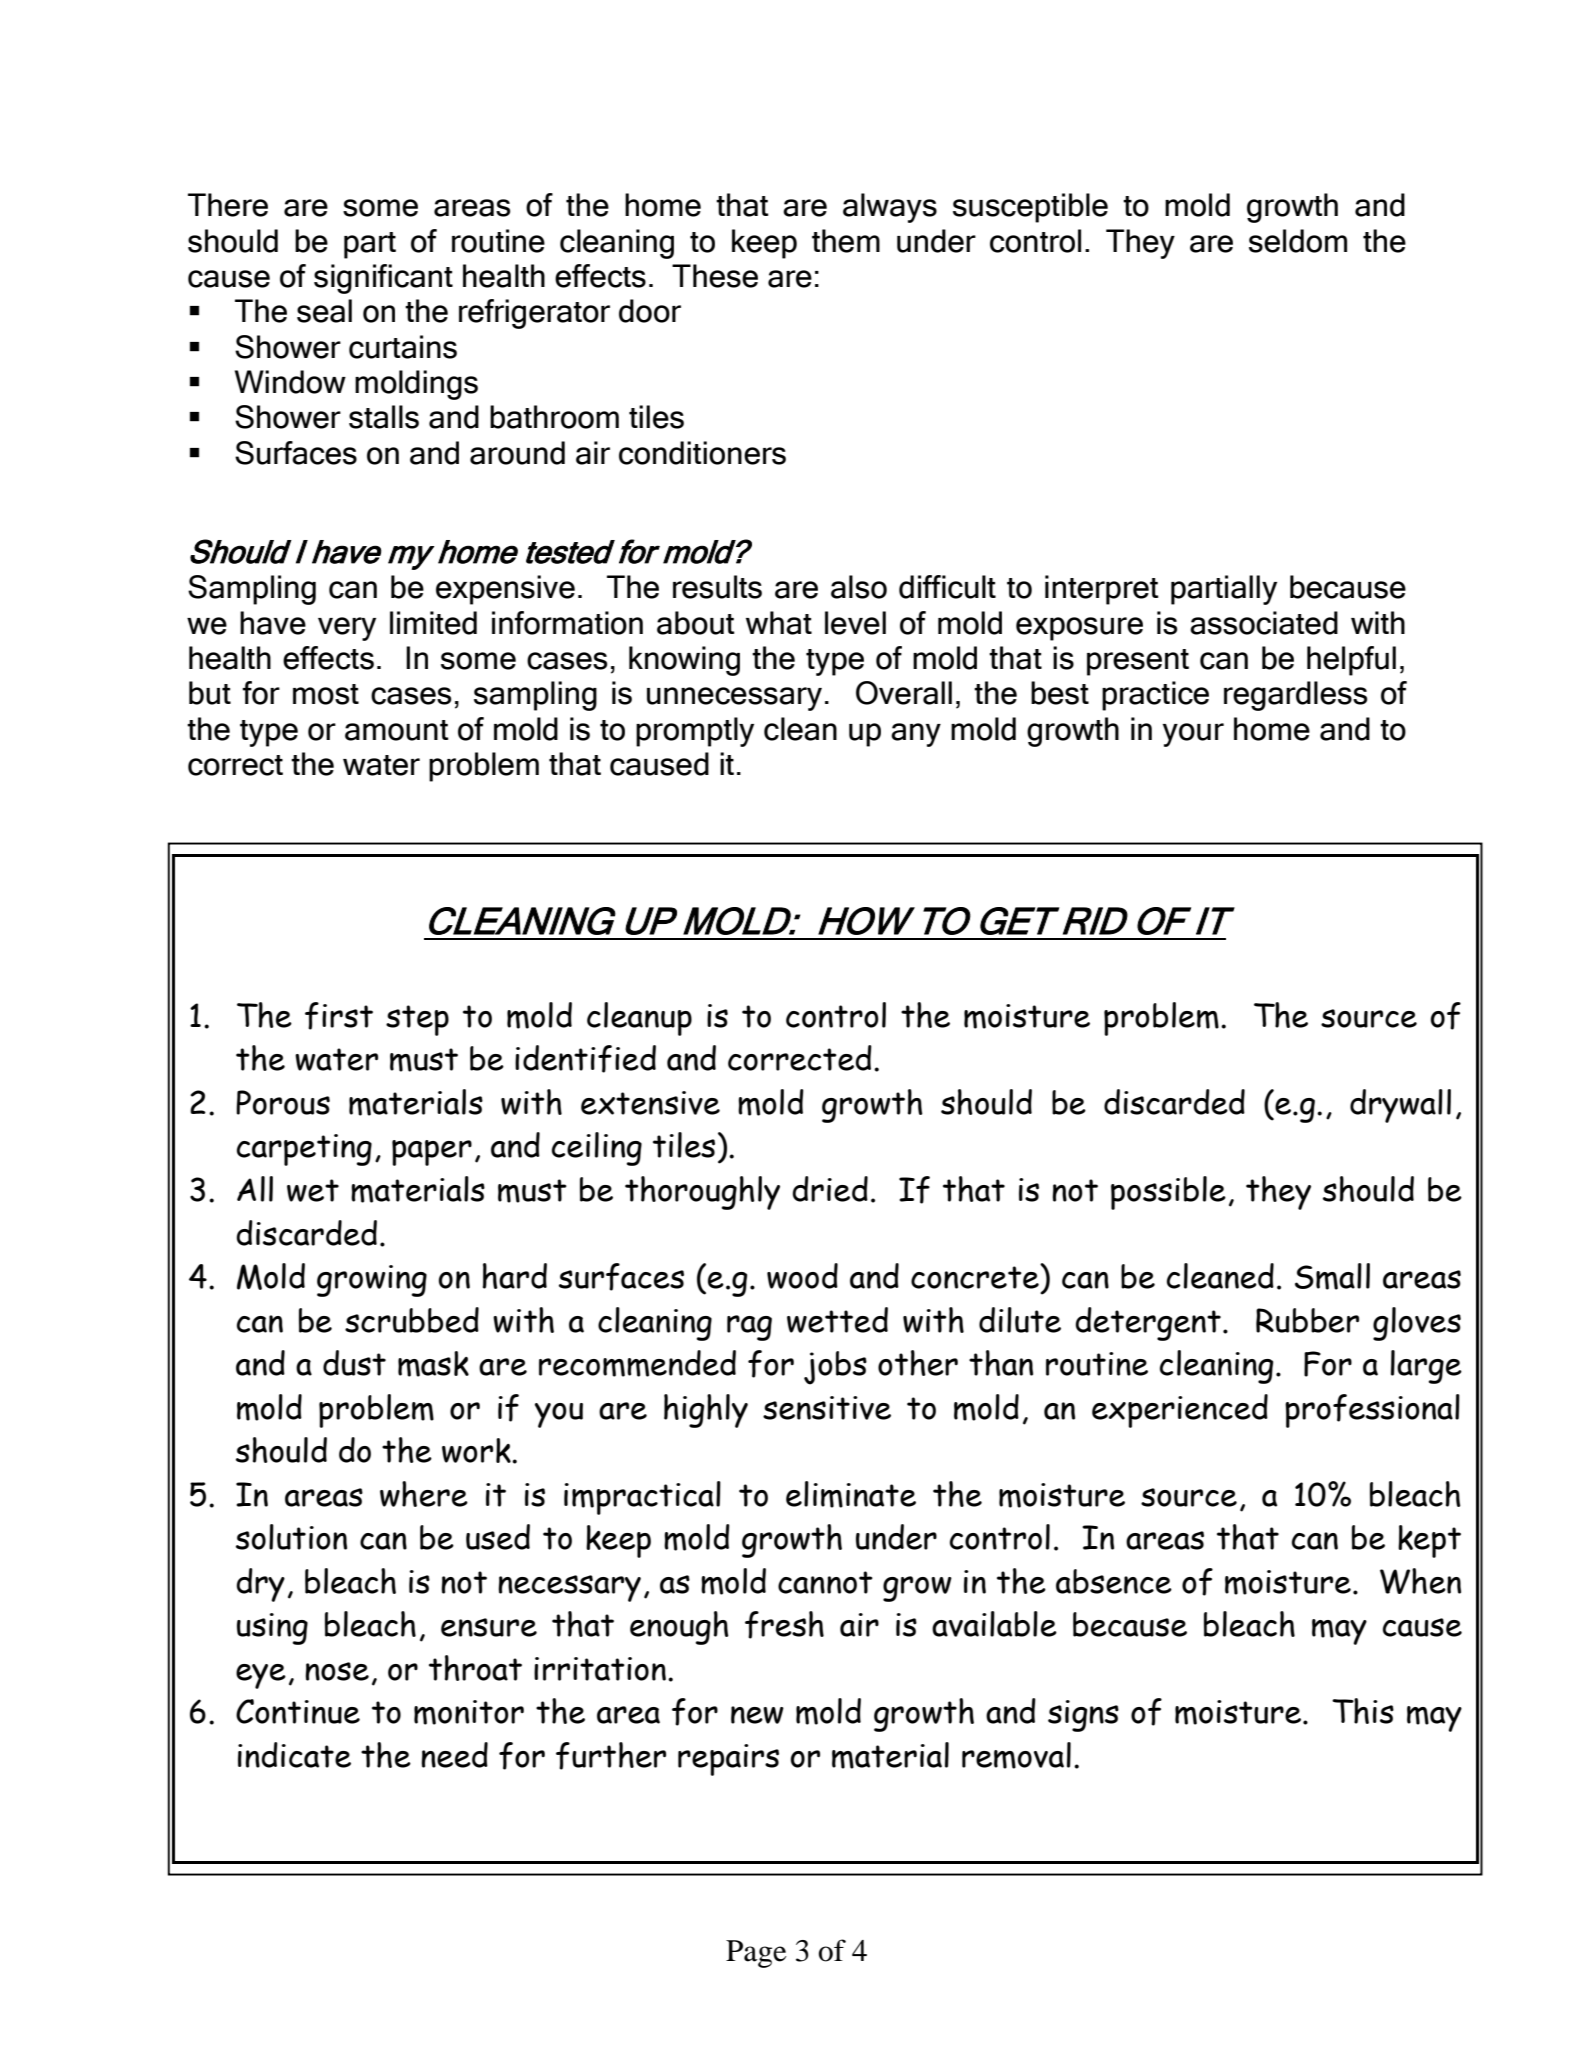  Describe the element at coordinates (1298, 241) in the screenshot. I see `seldom` at that location.
